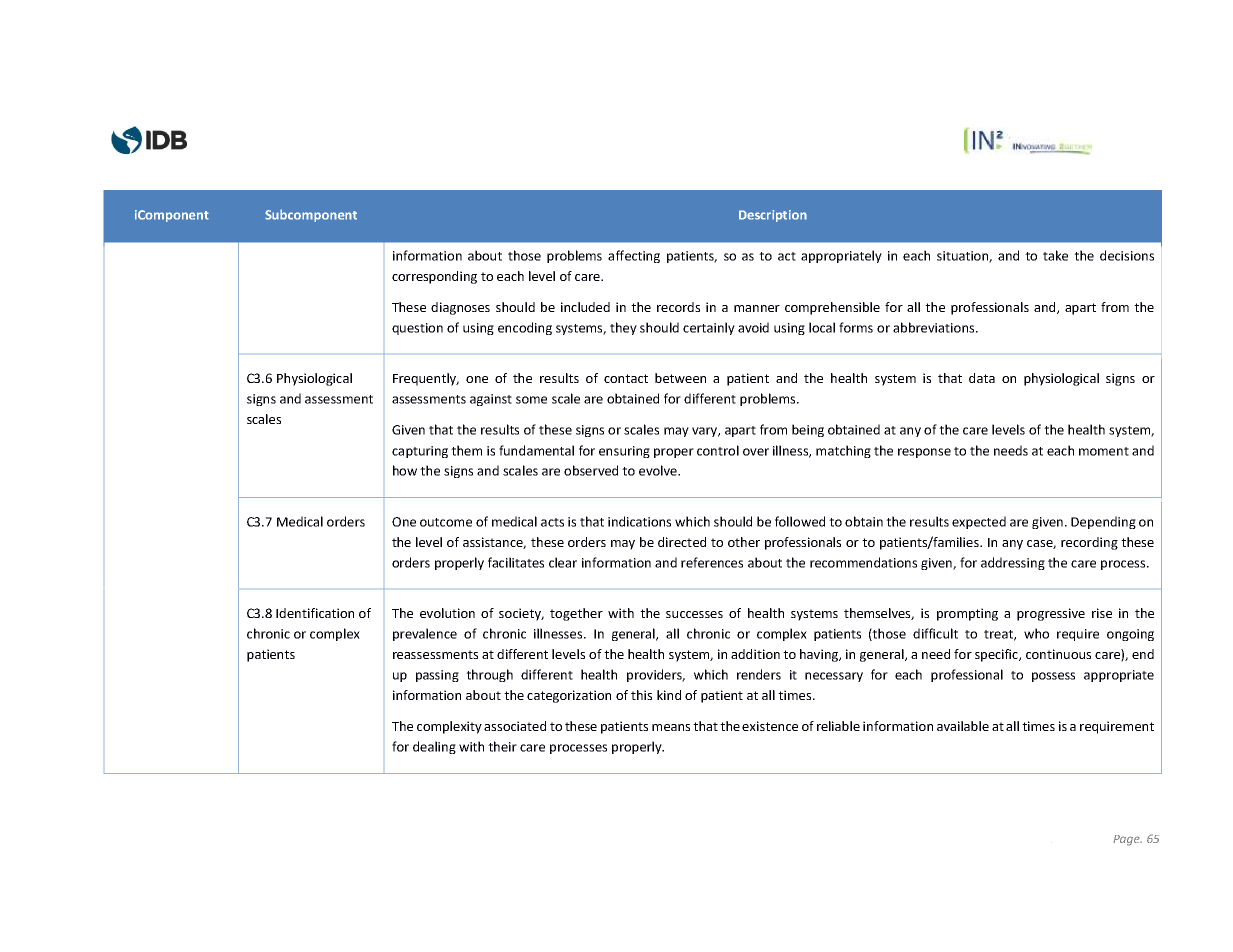  Describe the element at coordinates (434, 277) in the image. I see `corresponding` at that location.
